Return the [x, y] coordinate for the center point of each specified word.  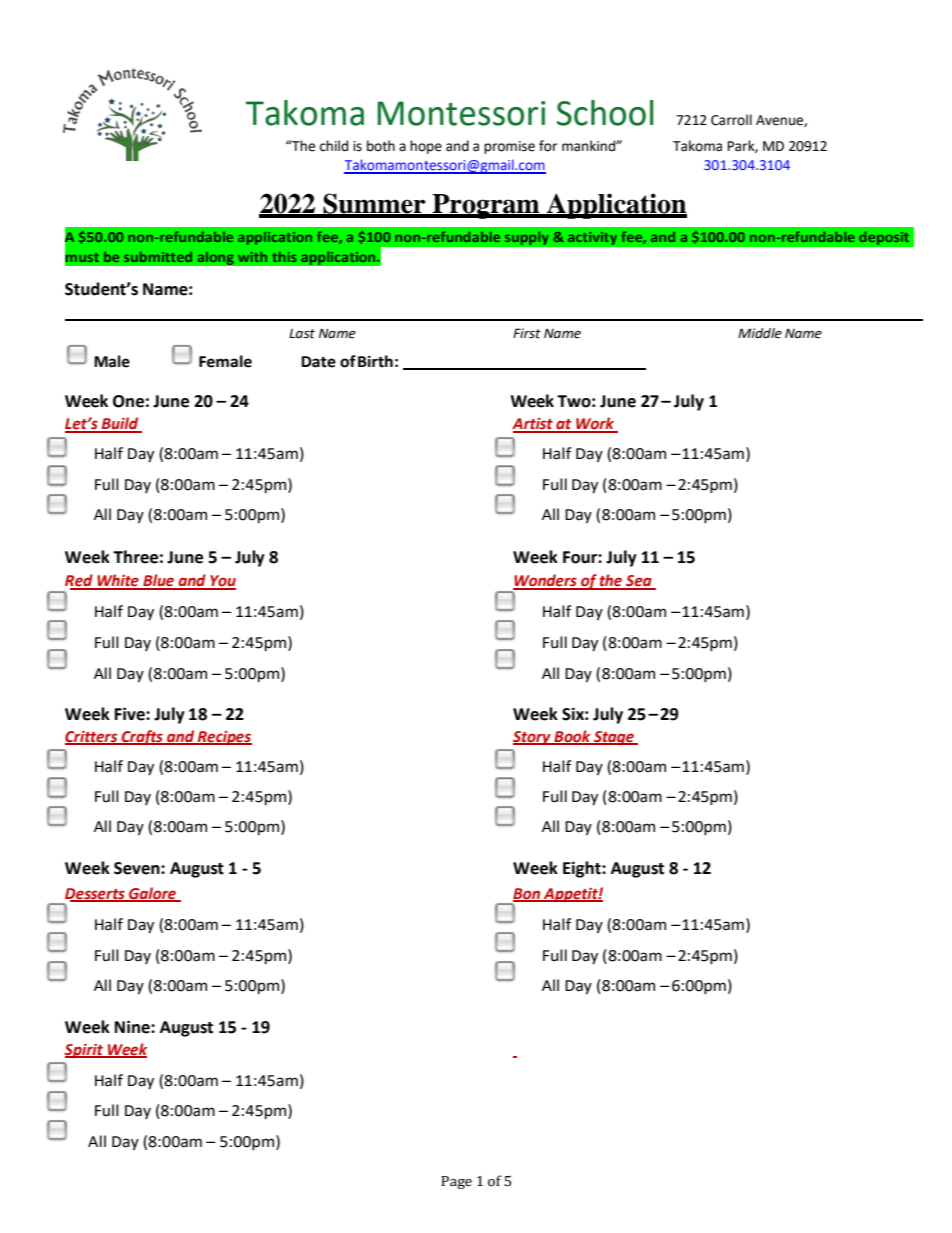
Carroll [731, 120]
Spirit [84, 1051]
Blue [159, 581]
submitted [158, 257]
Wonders [546, 581]
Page [456, 1182]
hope [426, 147]
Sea [639, 582]
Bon [528, 894]
